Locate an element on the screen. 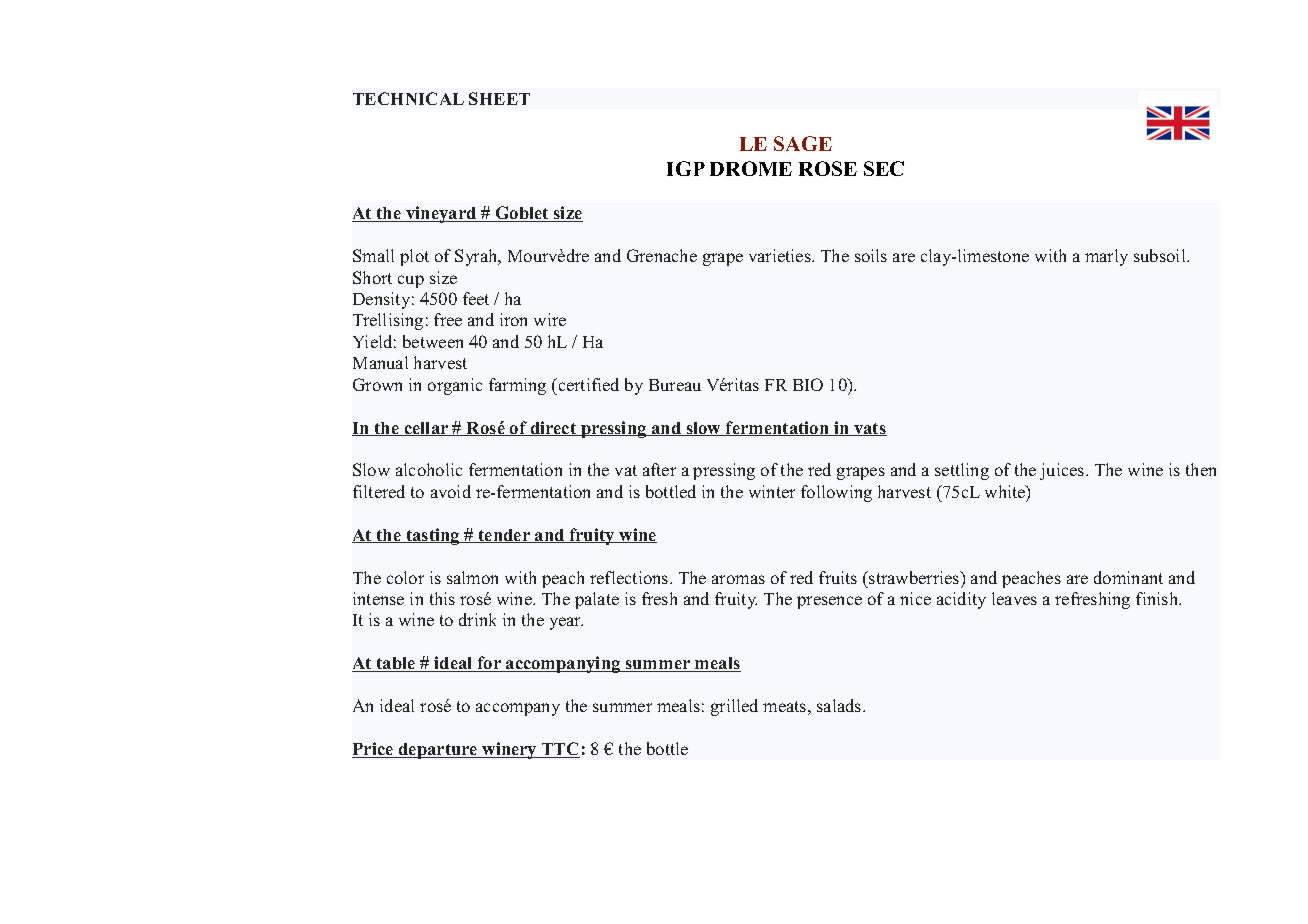 This screenshot has height=924, width=1308. subsoil is located at coordinates (1161, 255).
